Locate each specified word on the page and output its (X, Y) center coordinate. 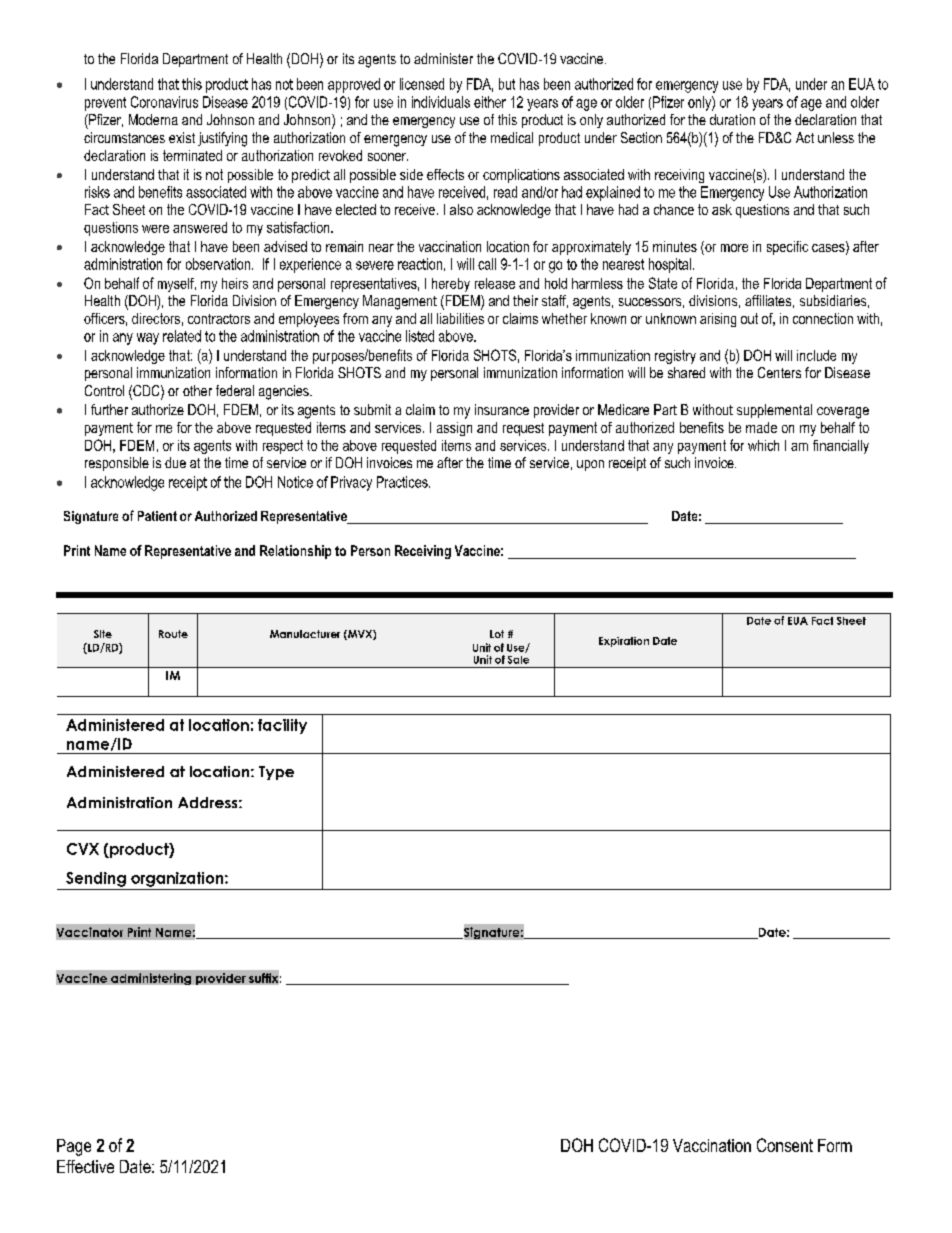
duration (732, 119)
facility (282, 726)
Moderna (153, 119)
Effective (85, 1166)
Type (276, 773)
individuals (441, 102)
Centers (779, 372)
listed (420, 336)
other (197, 390)
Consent (785, 1145)
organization (178, 879)
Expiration (624, 642)
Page (74, 1147)
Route (173, 634)
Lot (497, 634)
